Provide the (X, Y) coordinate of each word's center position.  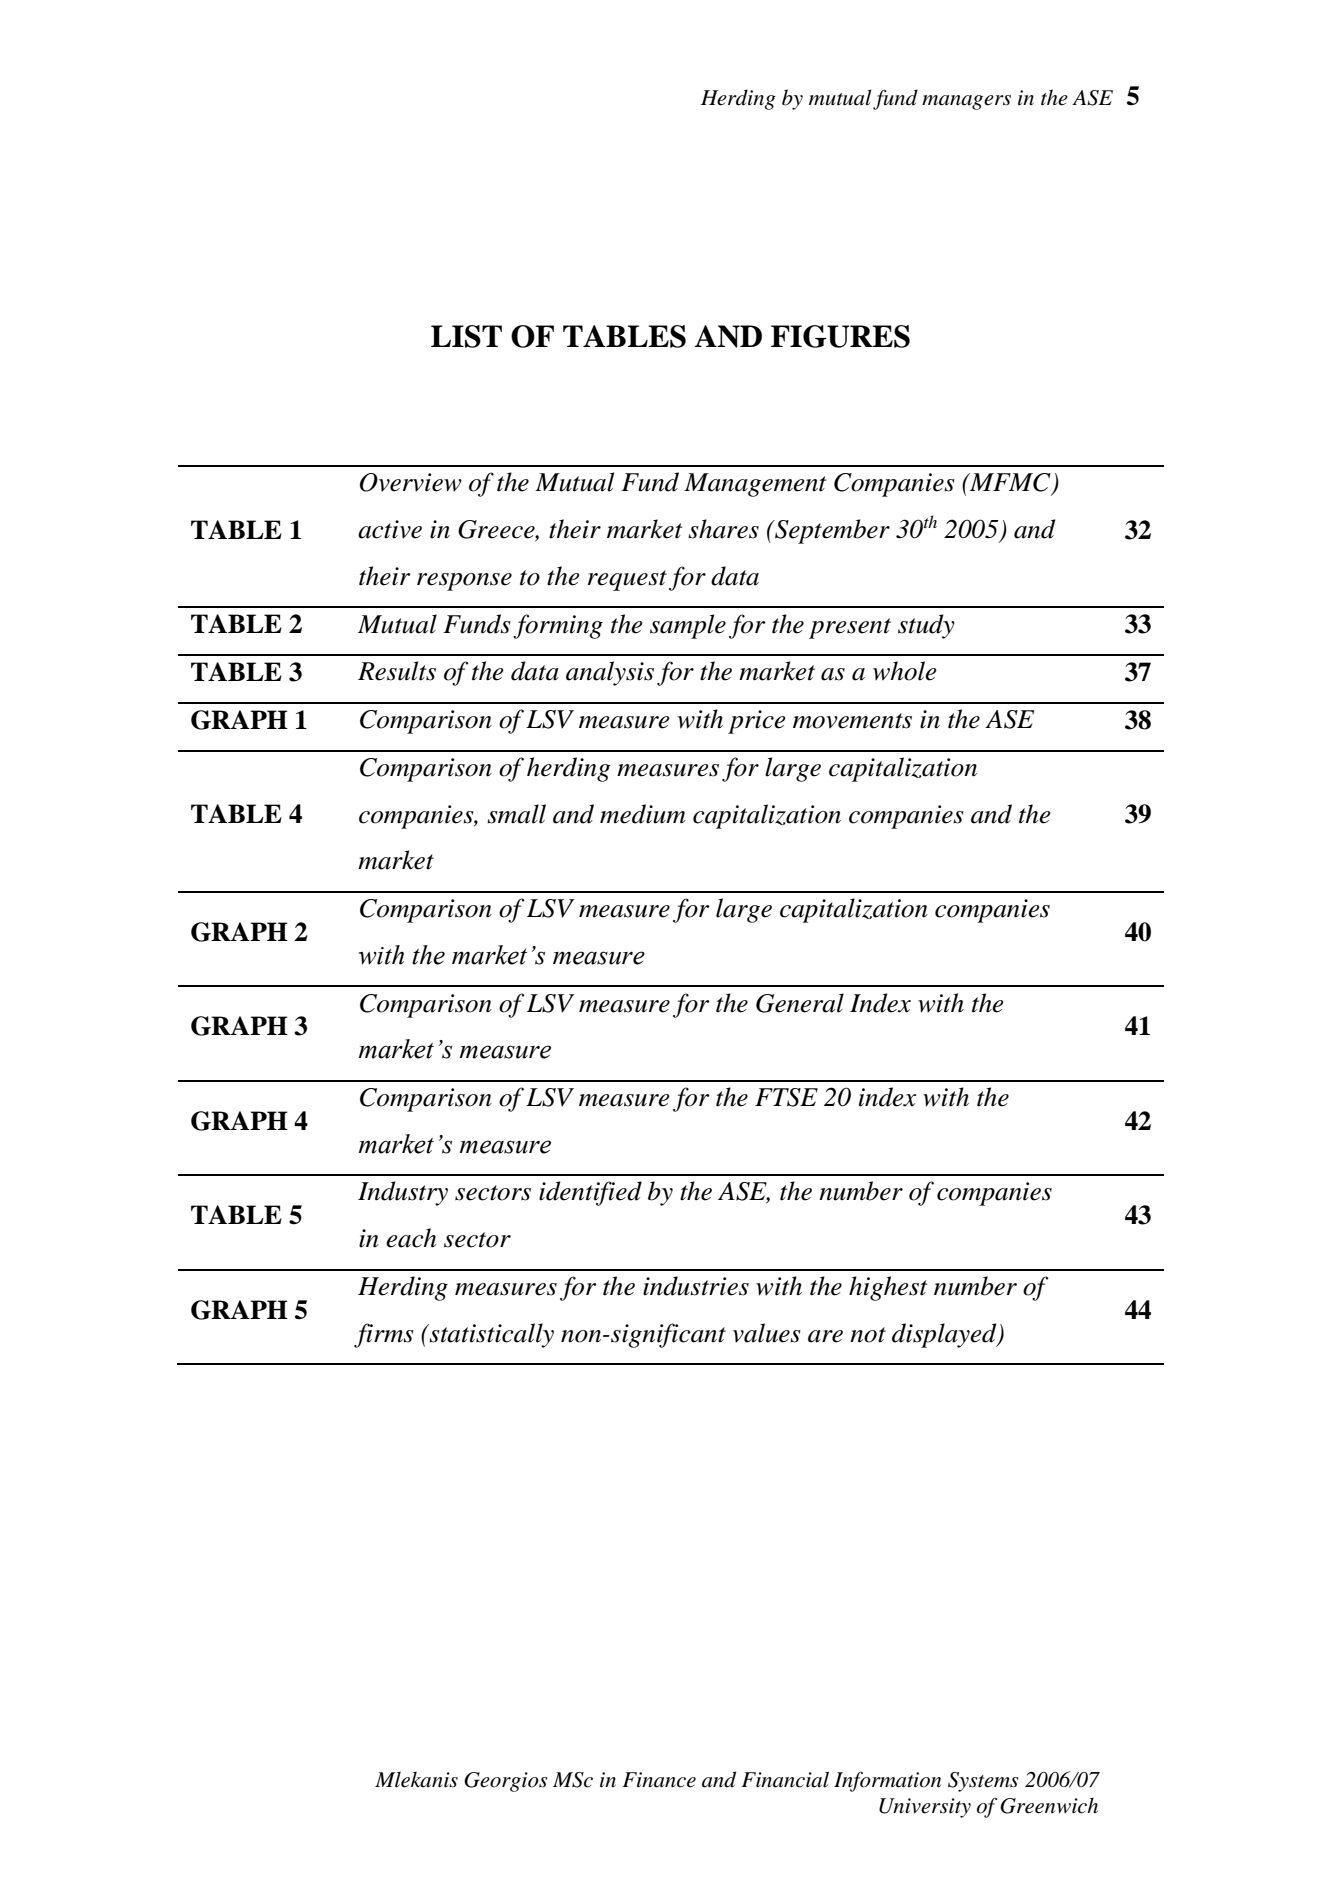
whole (905, 671)
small (516, 814)
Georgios (506, 1782)
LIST (466, 336)
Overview (411, 482)
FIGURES (840, 336)
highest (888, 1288)
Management (755, 485)
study (926, 626)
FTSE (786, 1097)
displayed (945, 1335)
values (767, 1333)
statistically (491, 1335)
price (757, 722)
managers (966, 102)
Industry (403, 1193)
